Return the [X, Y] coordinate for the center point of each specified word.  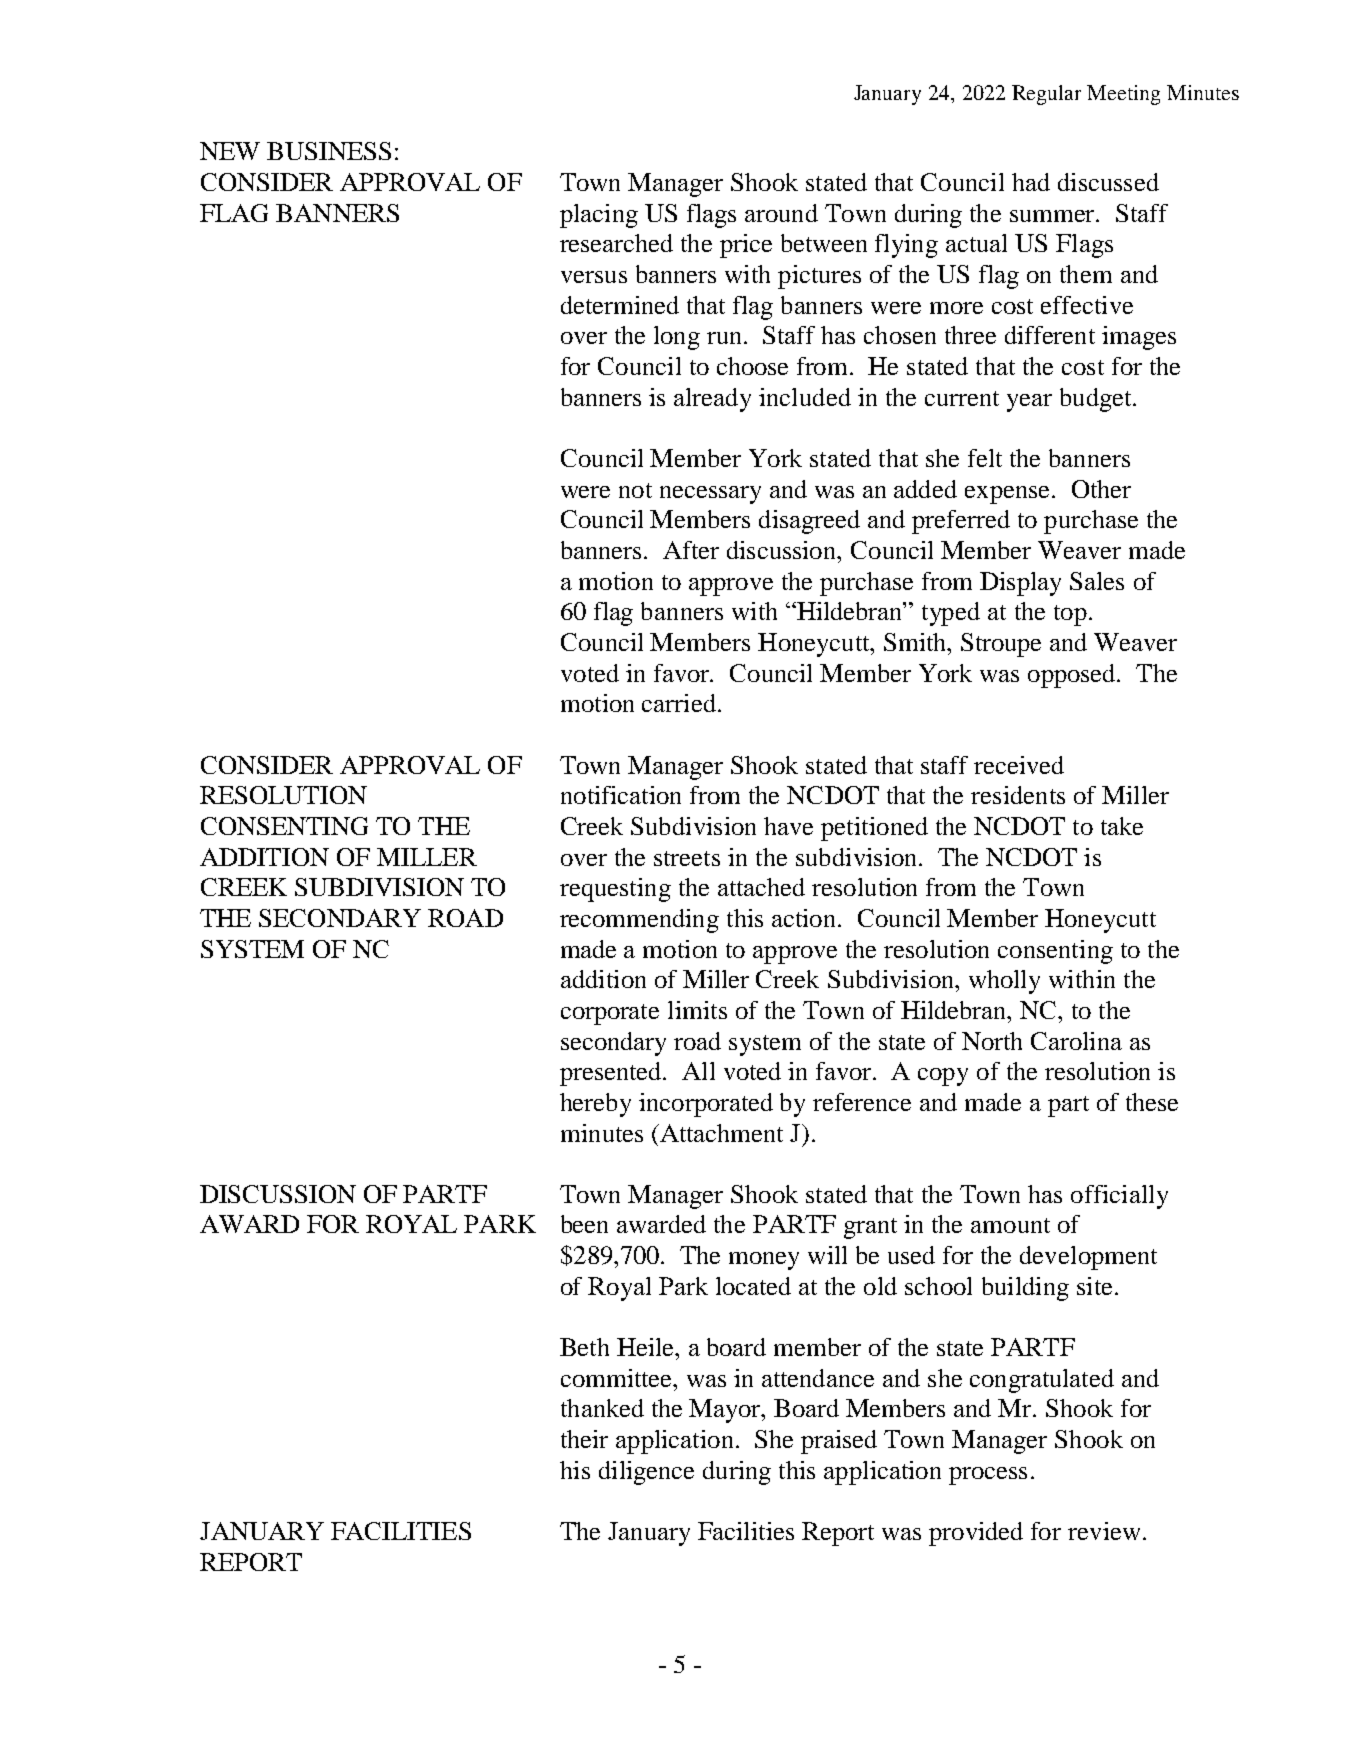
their [584, 1439]
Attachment [720, 1133]
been [584, 1224]
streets [687, 858]
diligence [646, 1473]
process [988, 1476]
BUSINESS [329, 151]
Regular [1046, 95]
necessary [710, 495]
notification [621, 795]
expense [1009, 495]
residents [1018, 795]
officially [1119, 1197]
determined [620, 305]
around [781, 213]
